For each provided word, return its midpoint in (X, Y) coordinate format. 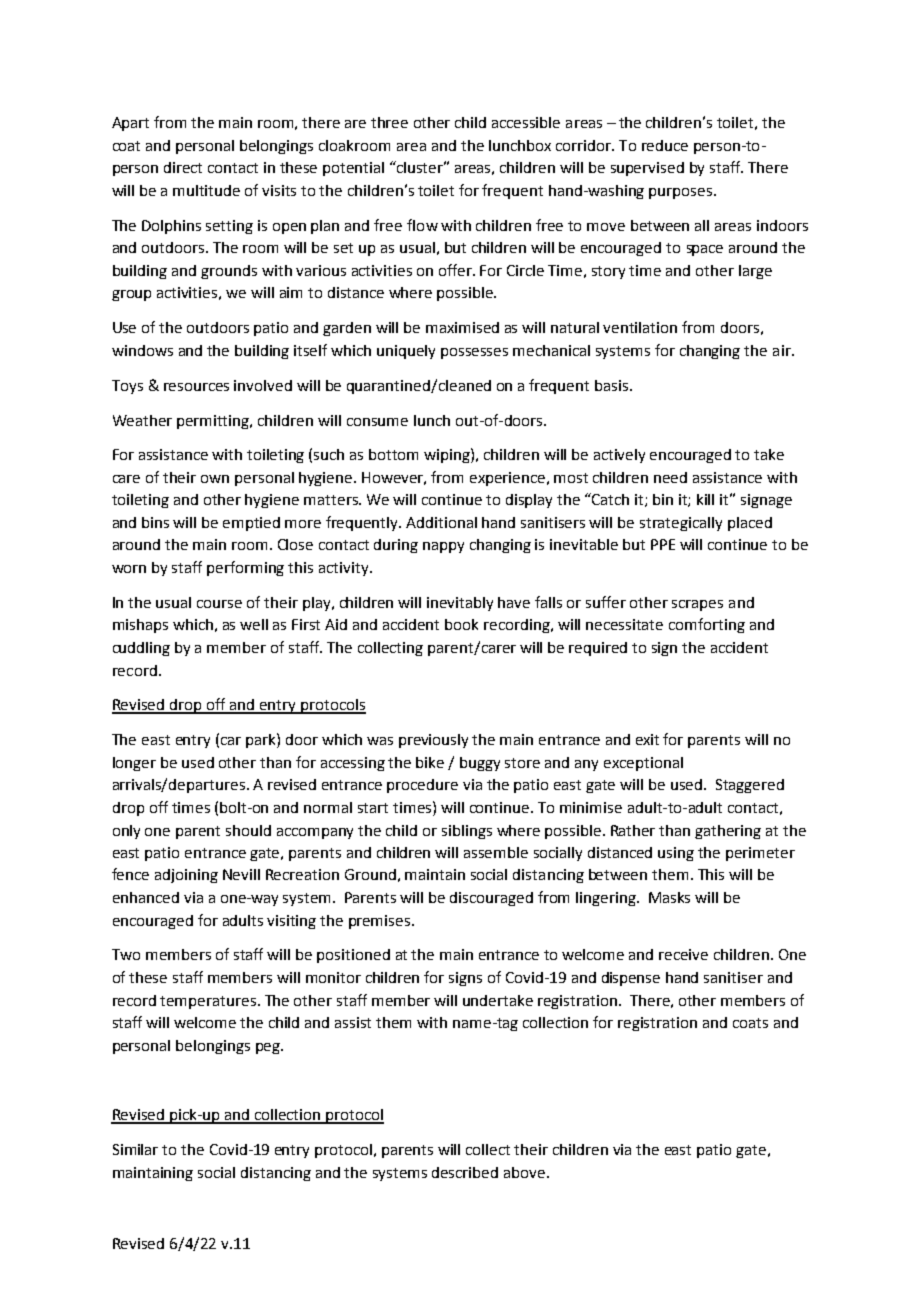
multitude (206, 190)
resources (196, 387)
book (461, 624)
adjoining (186, 876)
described (465, 1172)
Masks (669, 897)
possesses (474, 353)
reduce (665, 145)
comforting (707, 625)
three (389, 122)
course (219, 604)
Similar (135, 1149)
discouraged (491, 899)
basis (613, 385)
